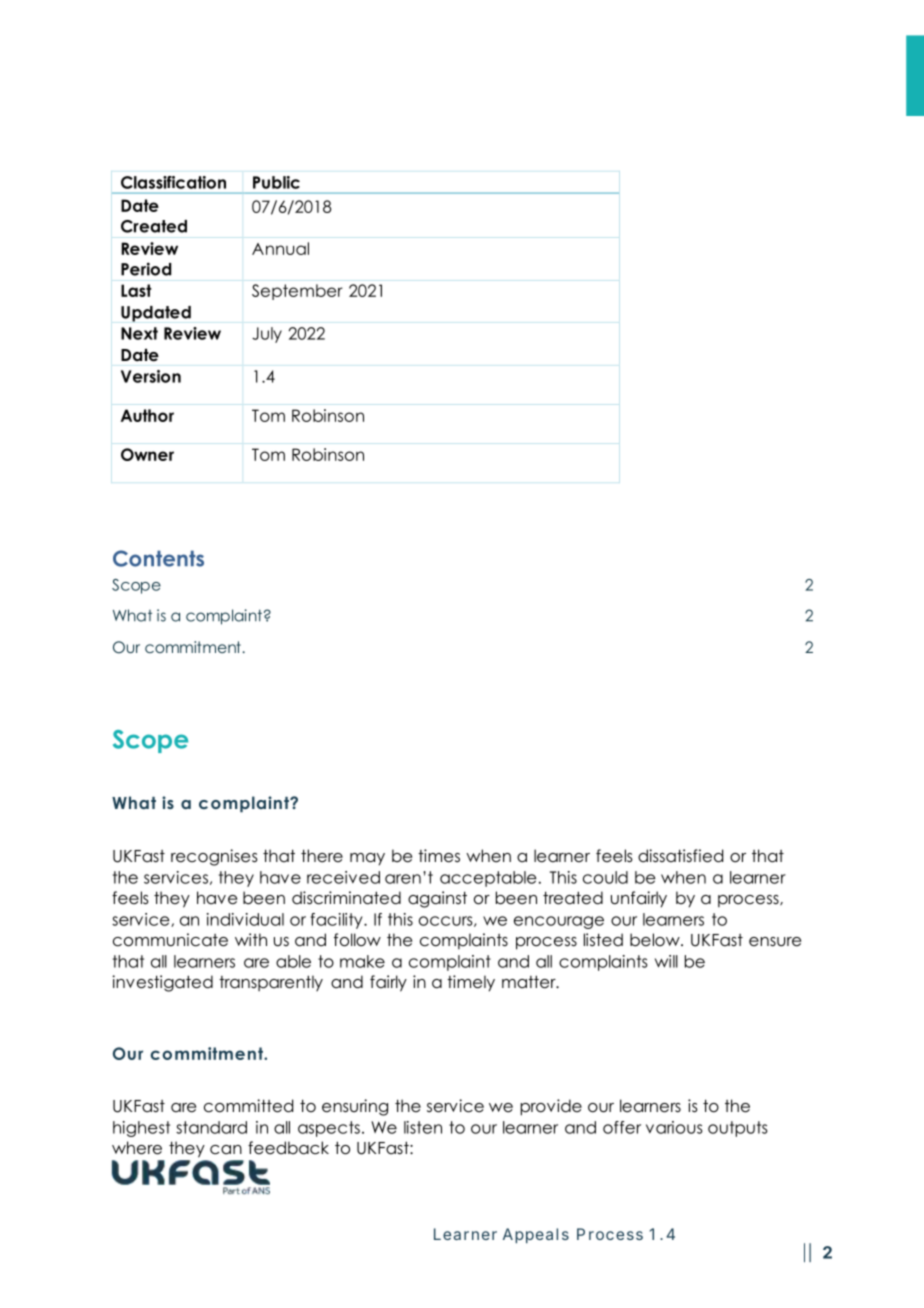 Image resolution: width=924 pixels, height=1308 pixels. Describe the element at coordinates (674, 1127) in the image. I see `various` at that location.
